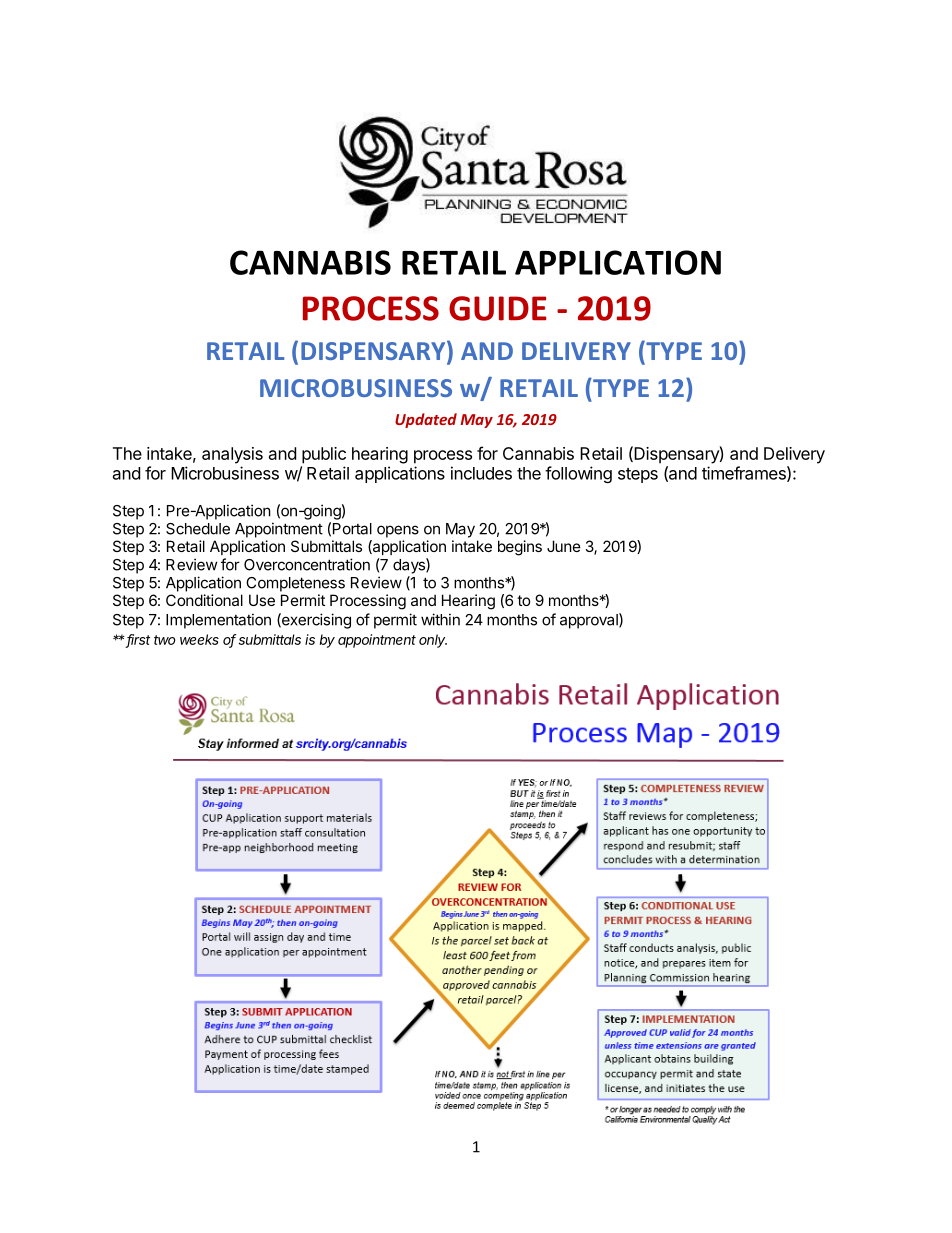 This screenshot has height=1233, width=952. I want to click on following, so click(578, 474).
